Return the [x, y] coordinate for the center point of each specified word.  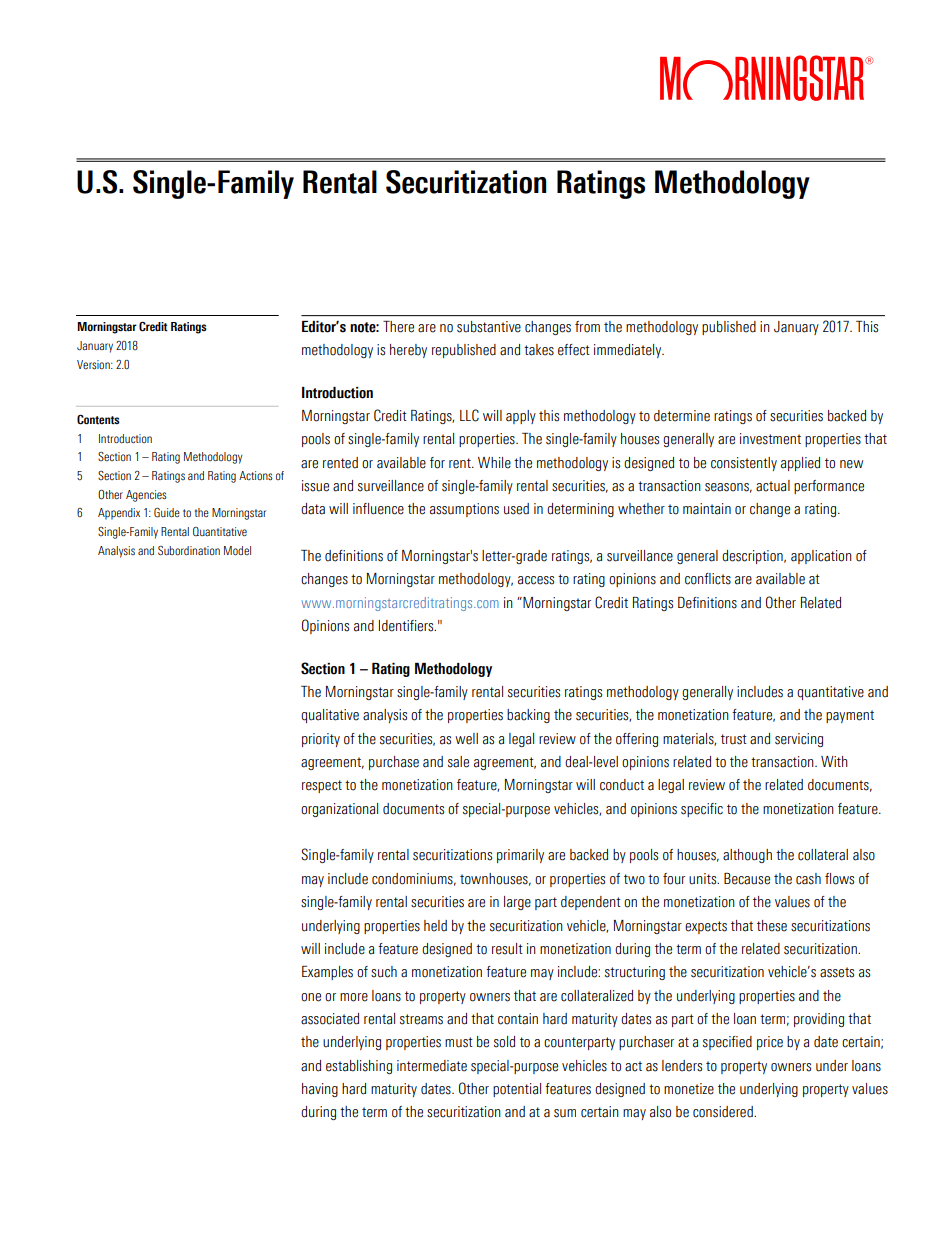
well [466, 739]
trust [734, 739]
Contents [98, 419]
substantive [489, 327]
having [320, 1090]
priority [321, 740]
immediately [629, 351]
